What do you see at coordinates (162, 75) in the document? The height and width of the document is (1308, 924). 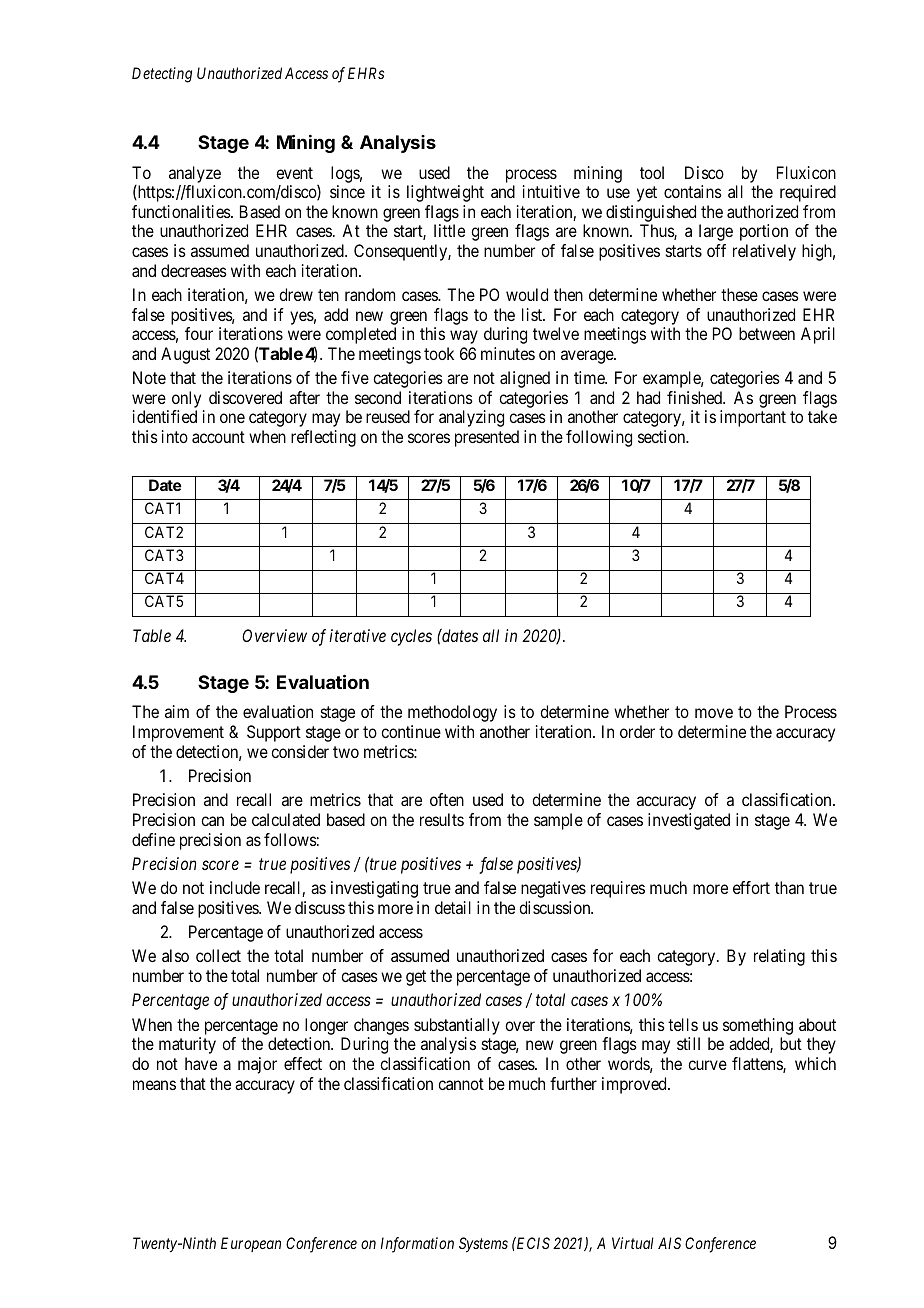 I see `Detecting` at bounding box center [162, 75].
